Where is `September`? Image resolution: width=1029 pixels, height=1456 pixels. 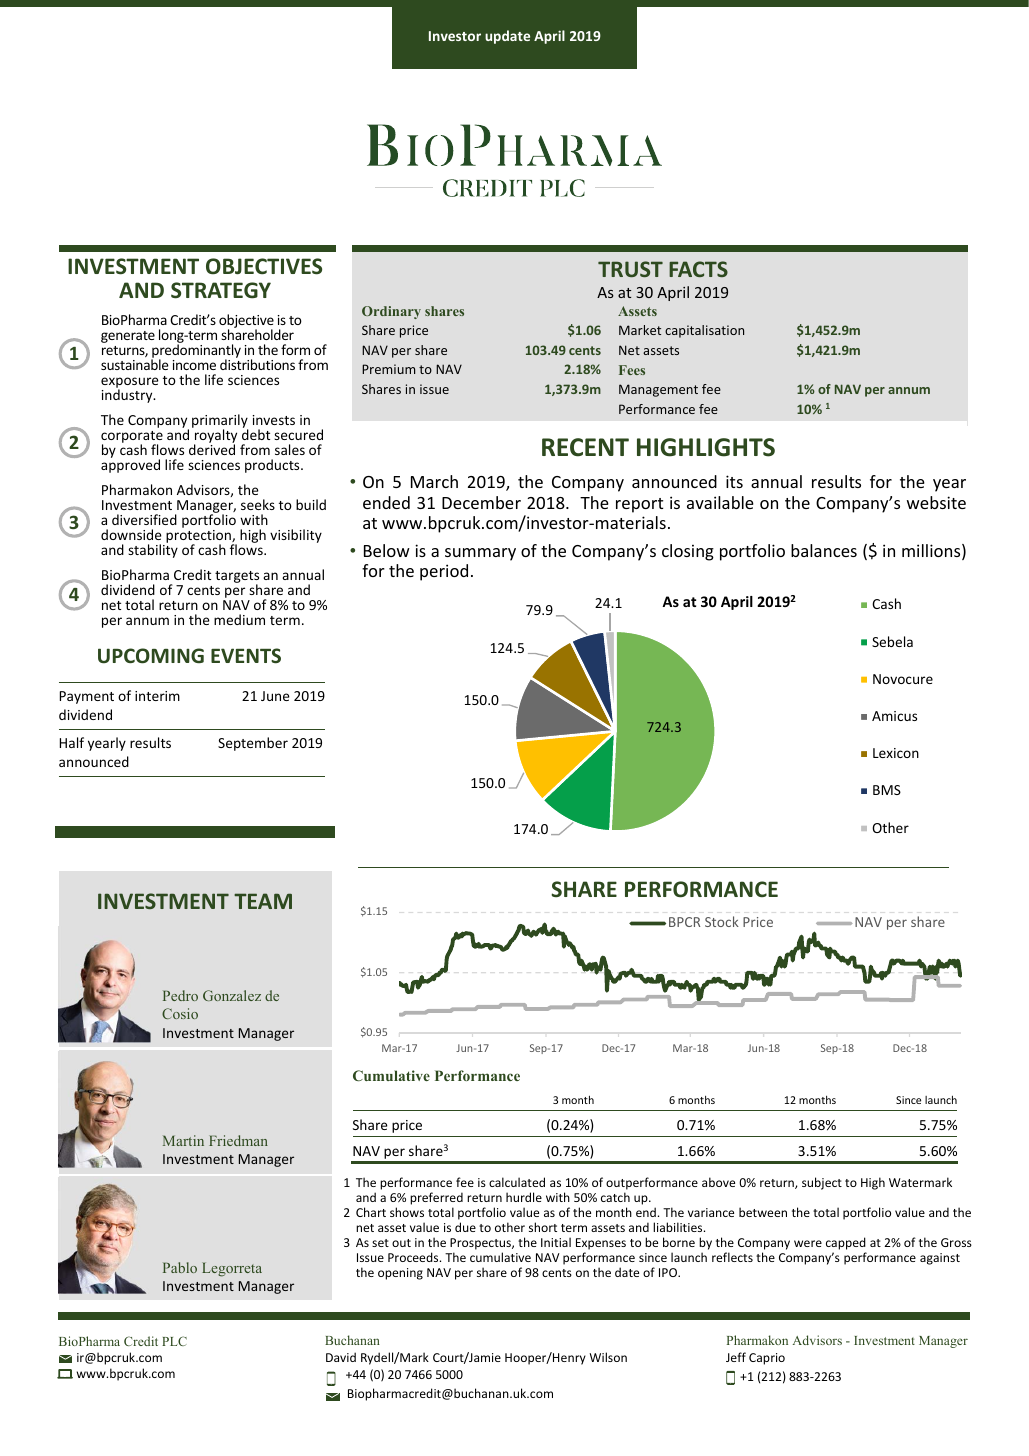 September is located at coordinates (253, 744).
